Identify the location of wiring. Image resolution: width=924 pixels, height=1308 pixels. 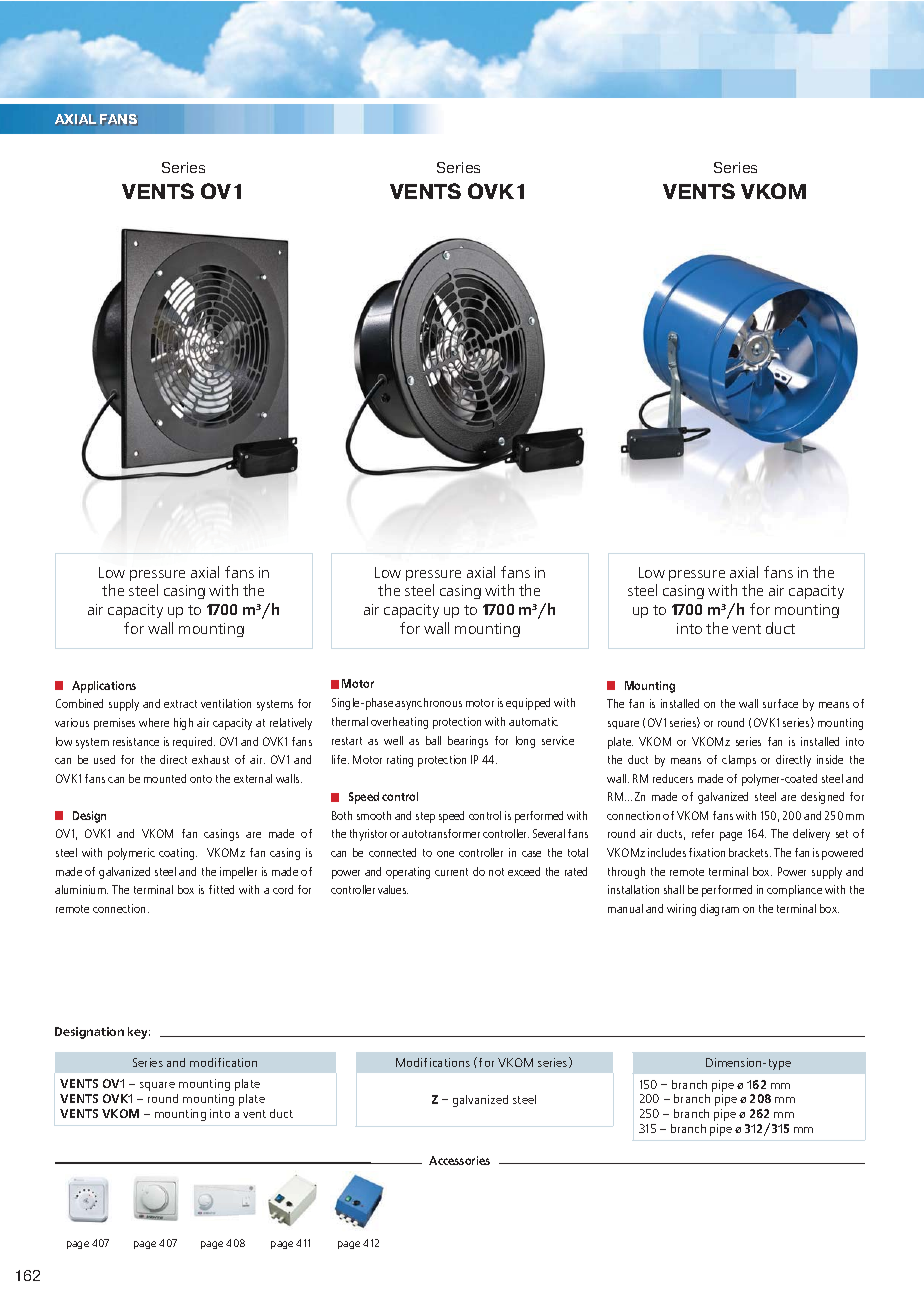
(681, 910).
